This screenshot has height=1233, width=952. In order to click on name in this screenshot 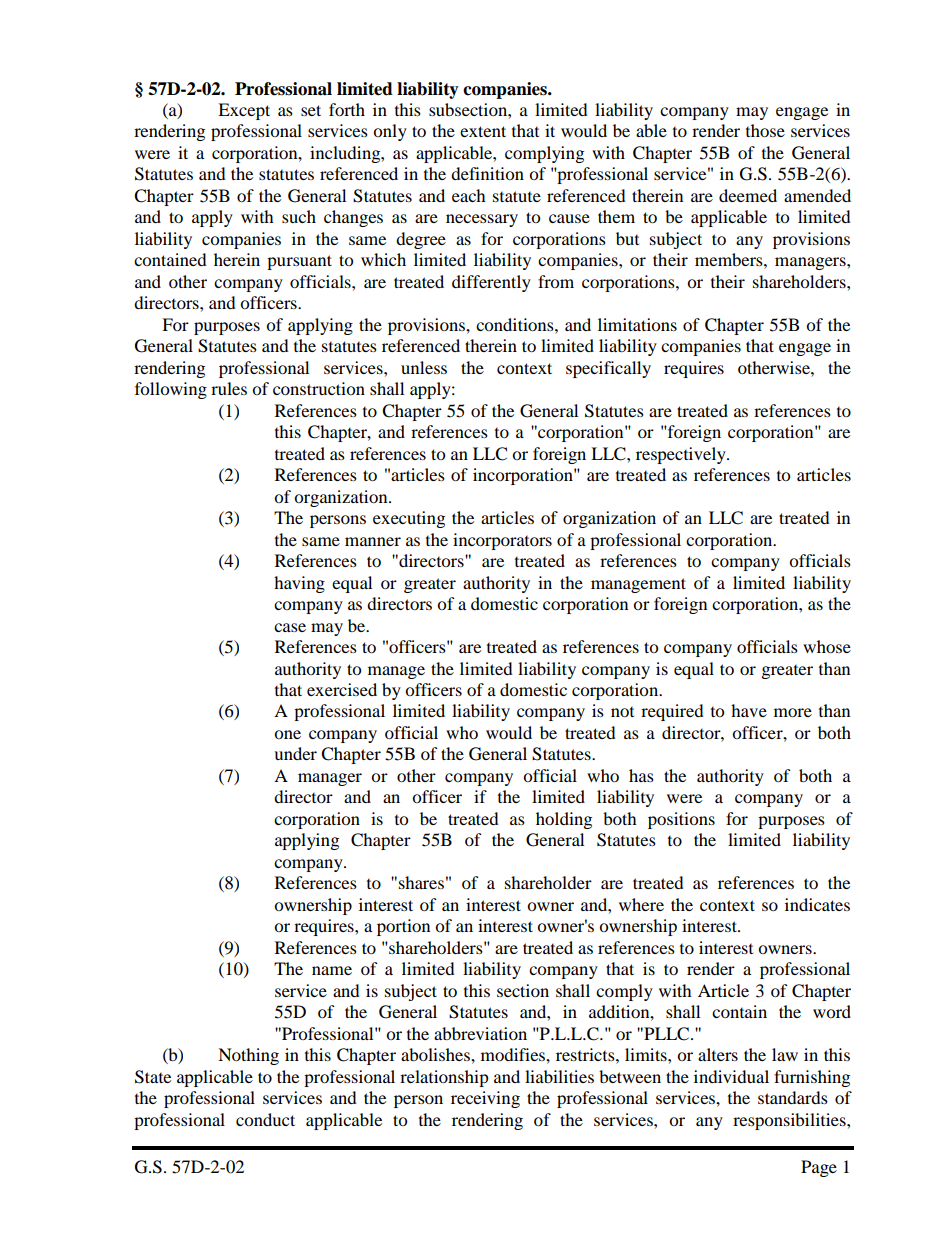, I will do `click(332, 970)`.
